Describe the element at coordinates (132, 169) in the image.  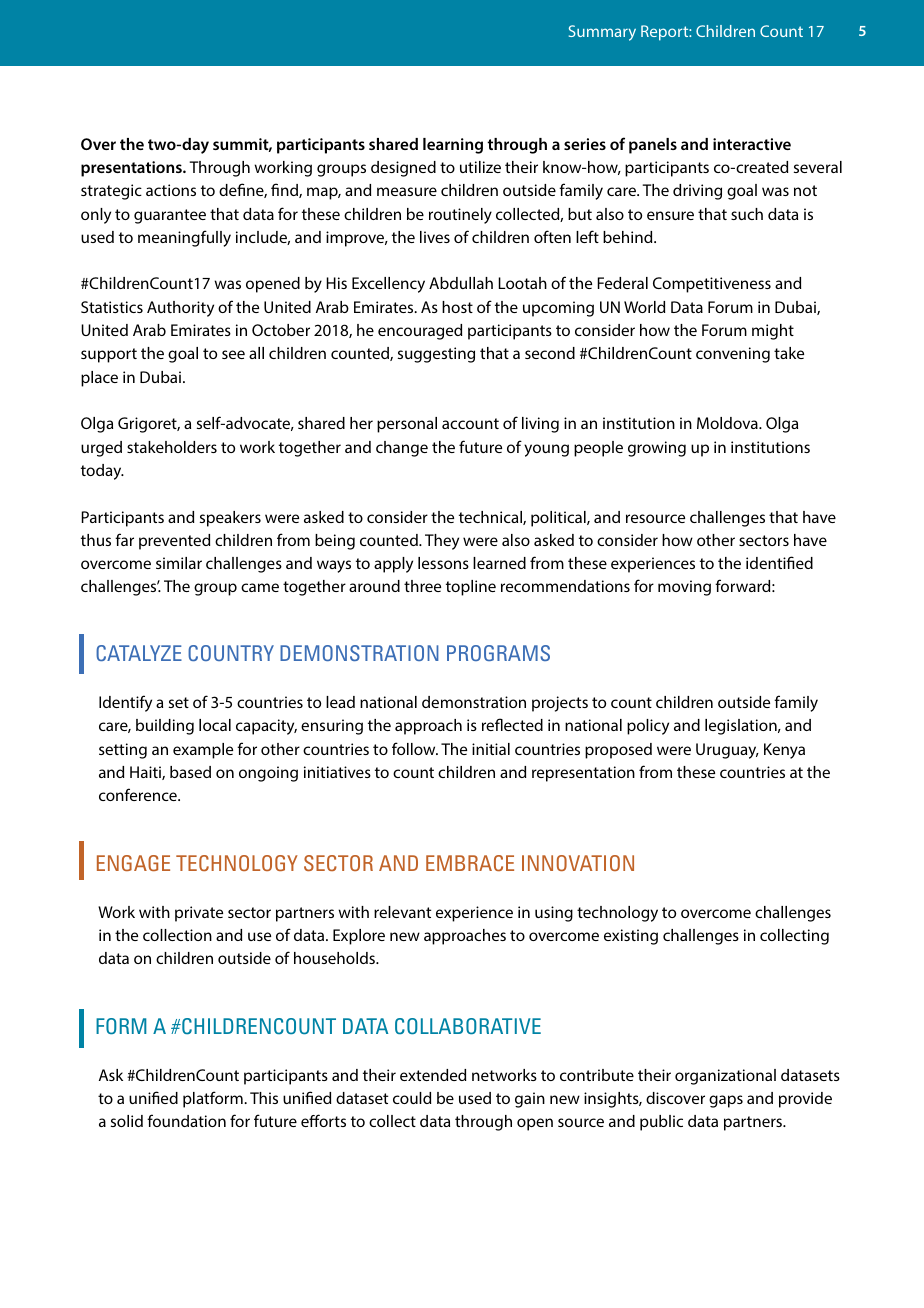
I see `presentations` at that location.
